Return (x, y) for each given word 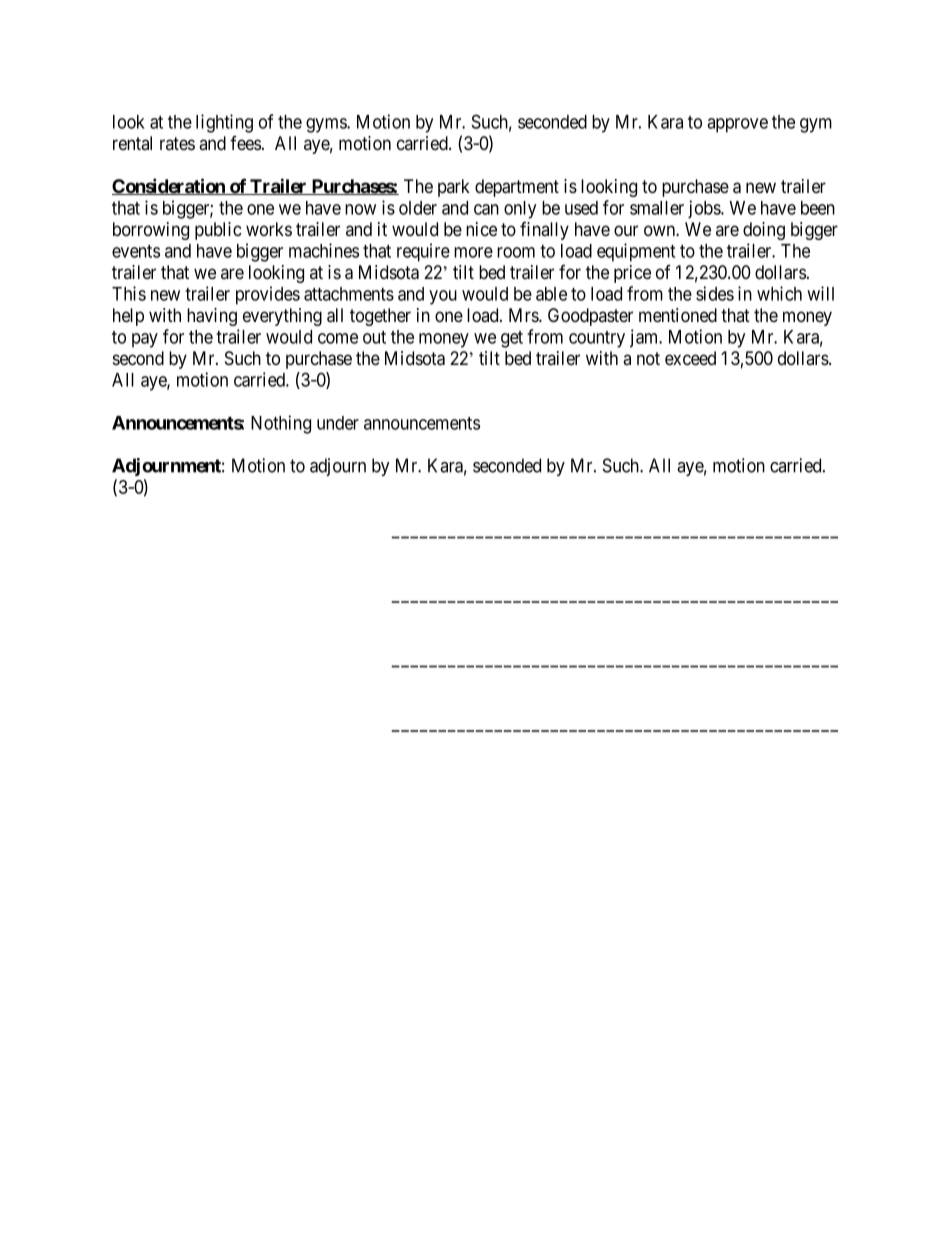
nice (481, 229)
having (212, 317)
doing (764, 231)
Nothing (281, 424)
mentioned (678, 315)
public (218, 231)
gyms (327, 125)
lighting (224, 123)
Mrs (524, 315)
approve (737, 125)
